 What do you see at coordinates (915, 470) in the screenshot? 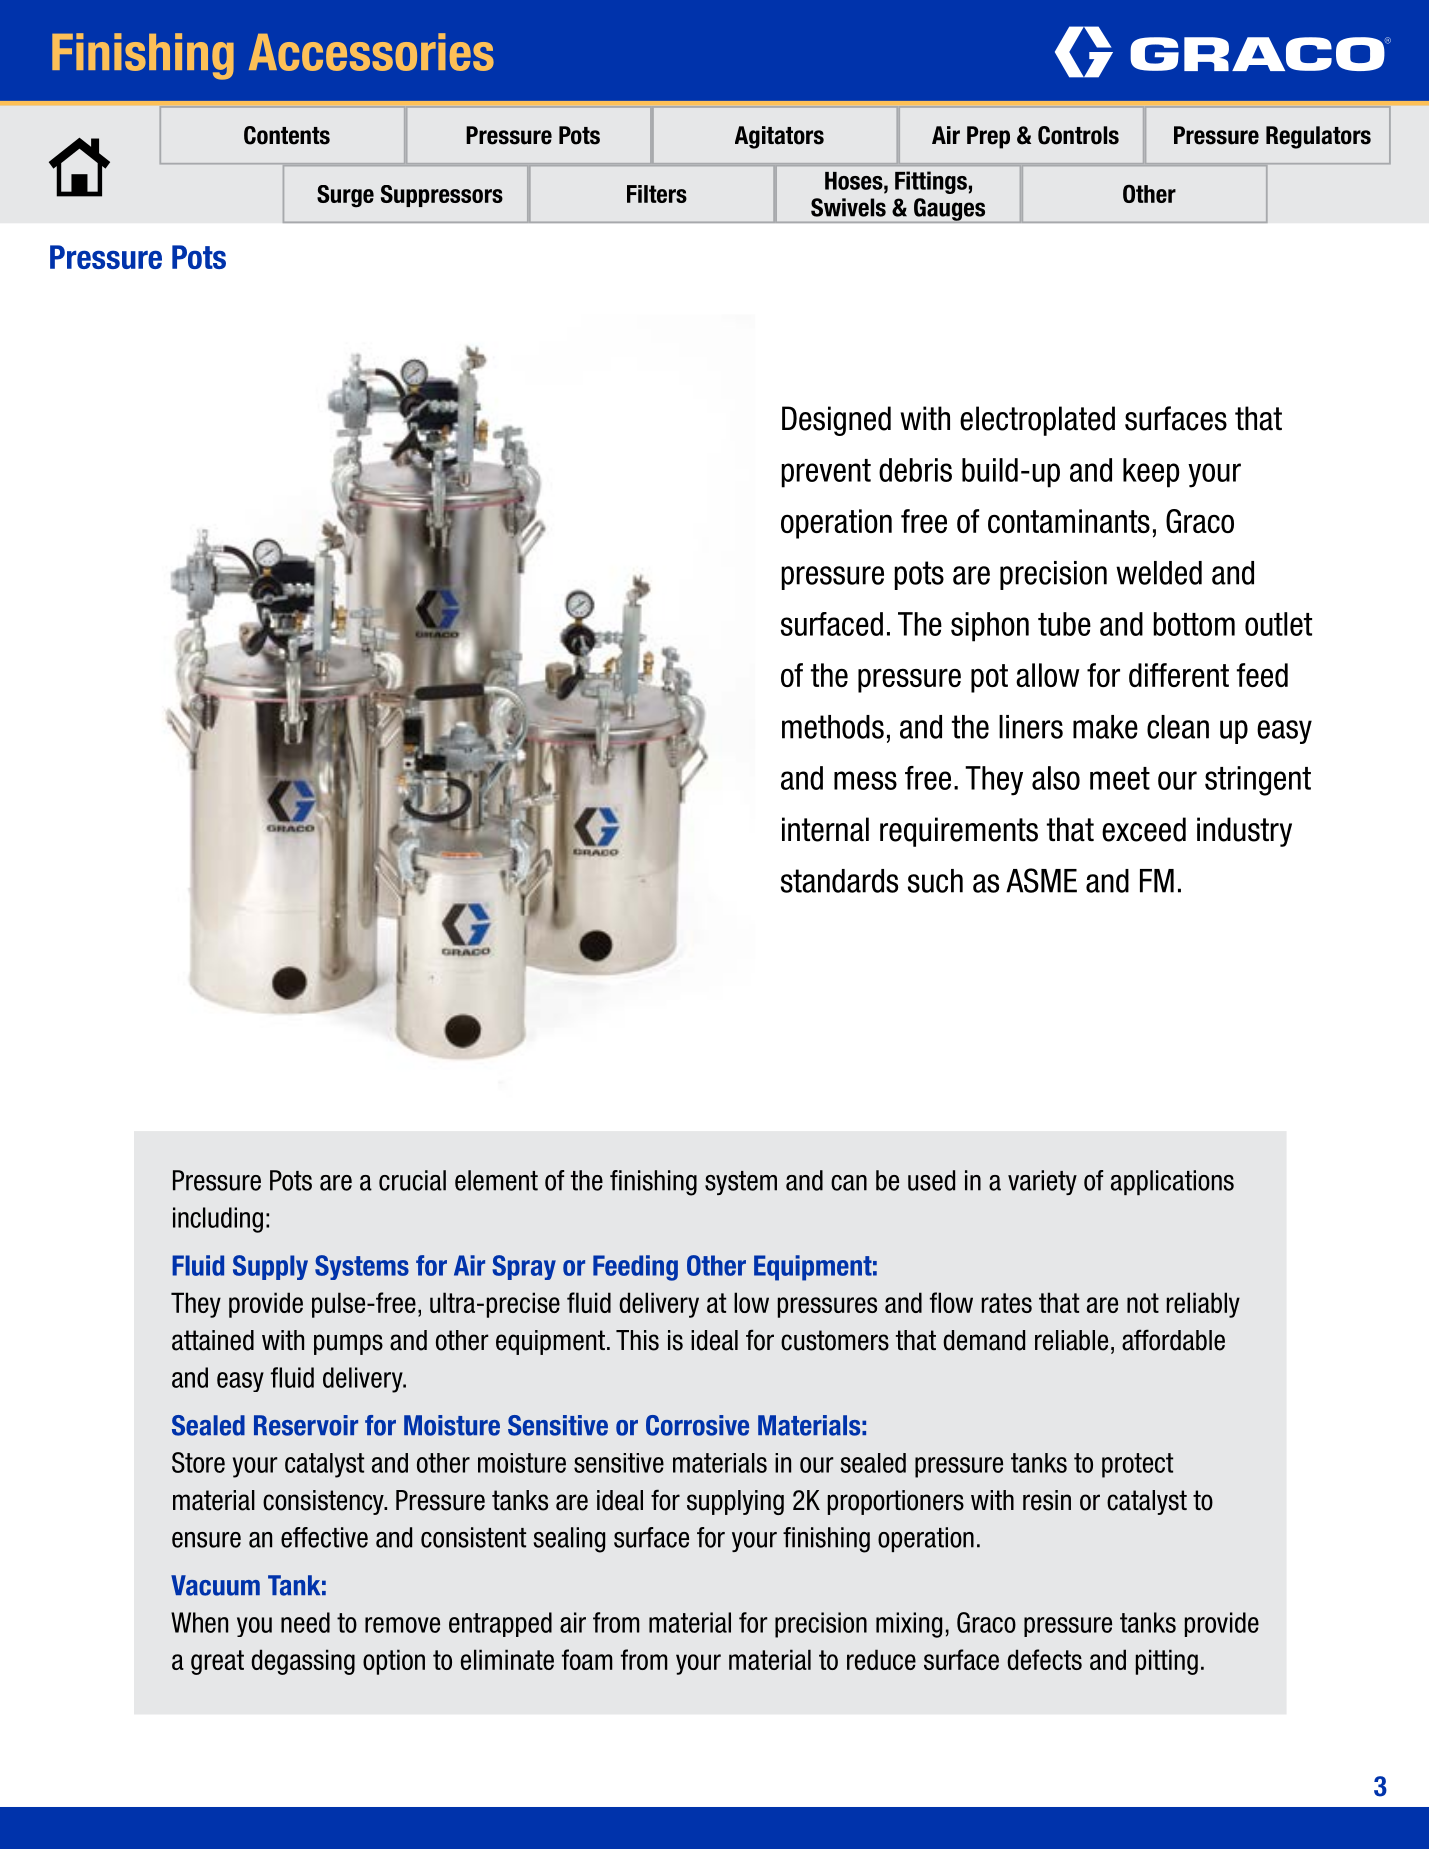
I see `debris` at bounding box center [915, 470].
